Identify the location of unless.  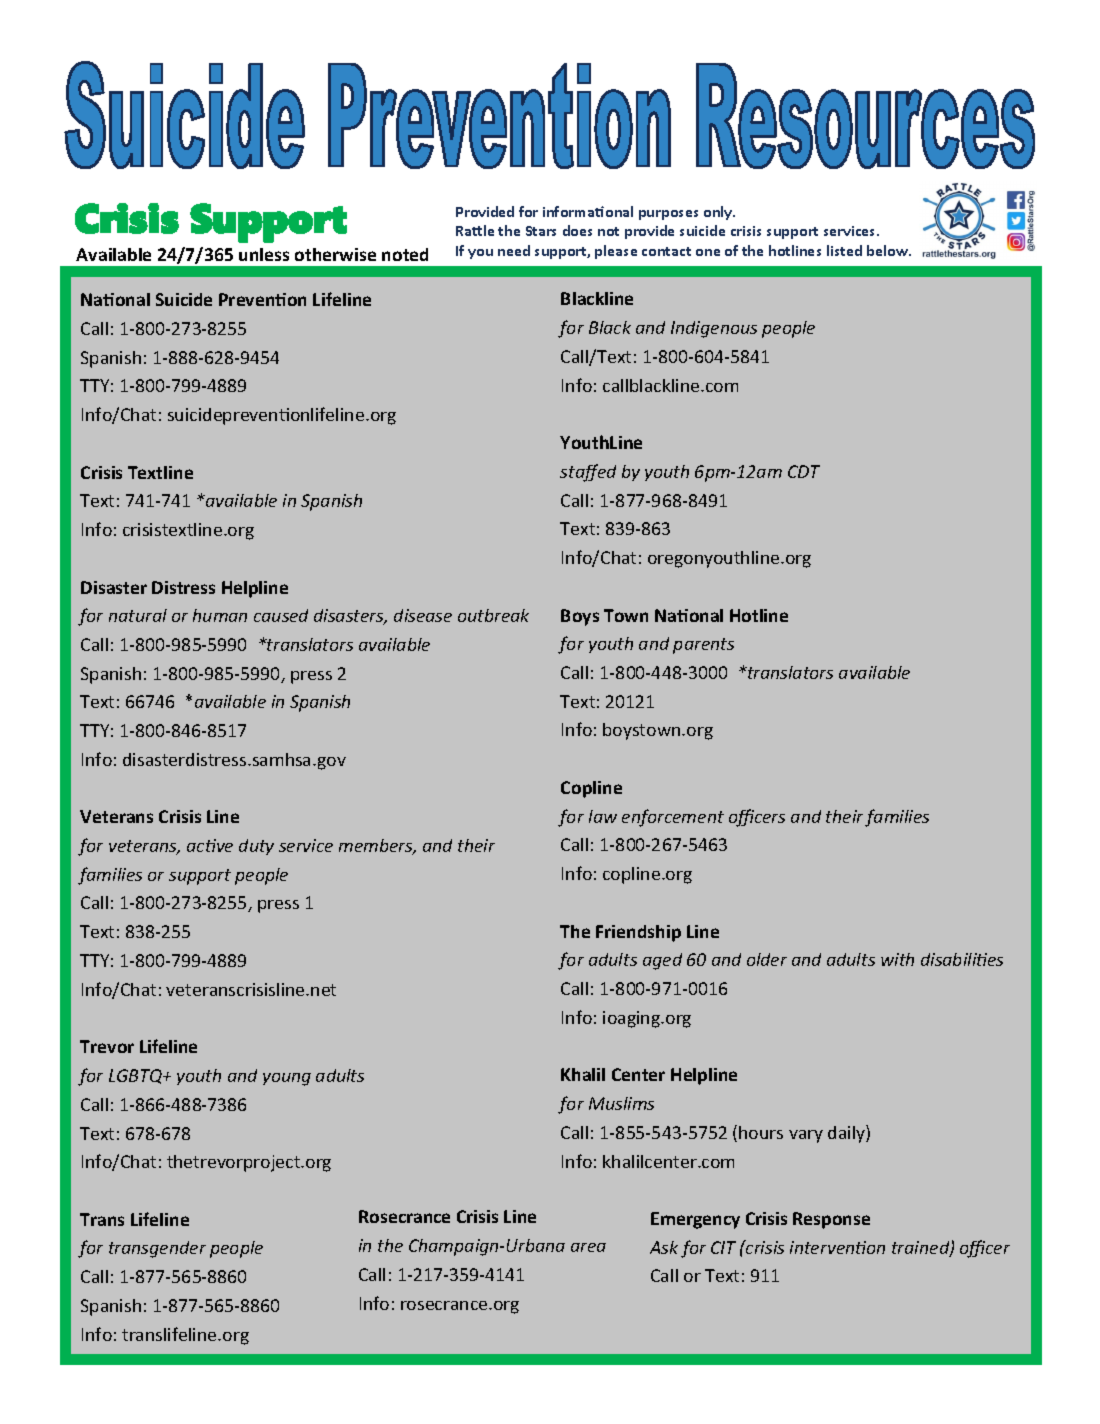
(264, 254).
